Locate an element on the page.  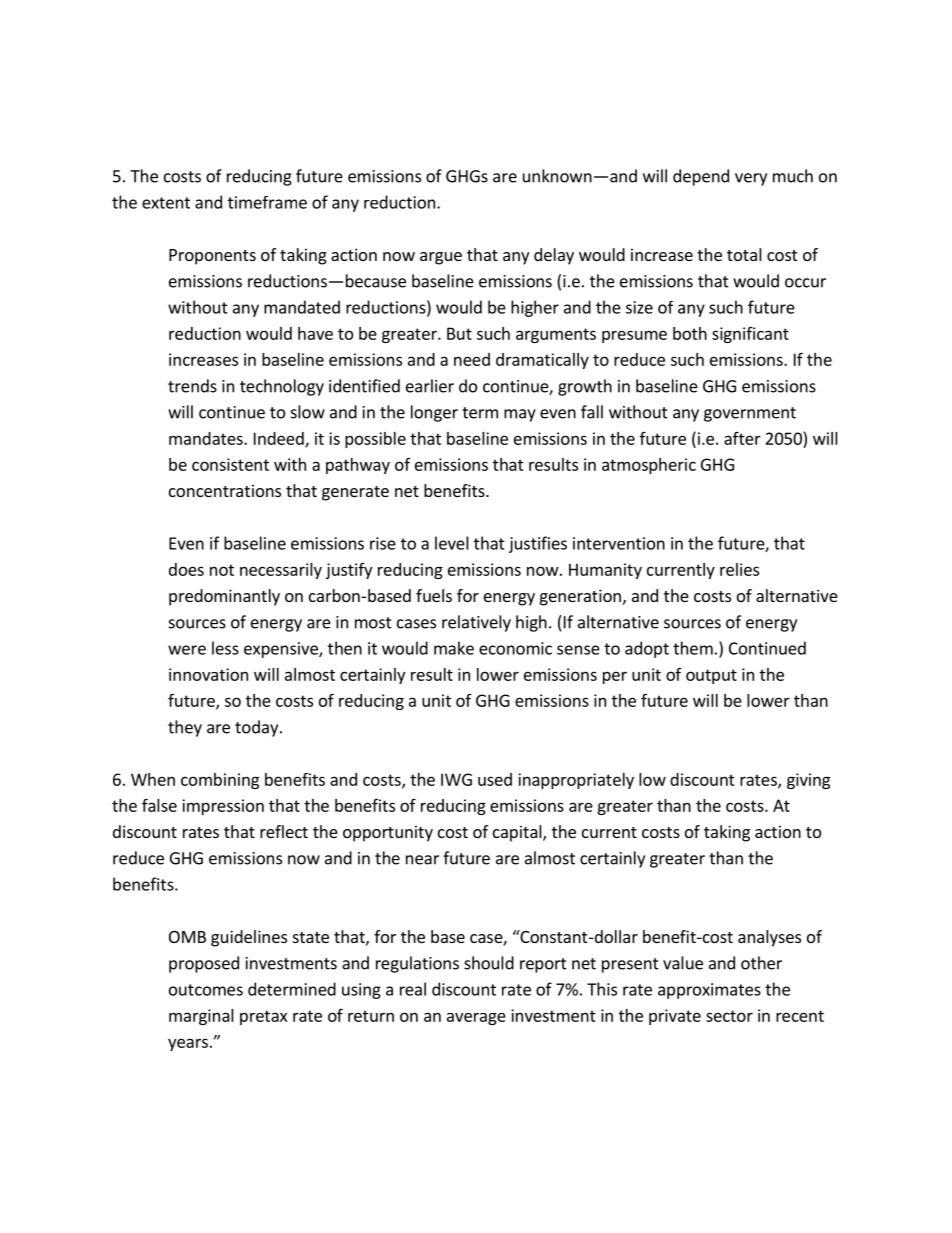
relies is located at coordinates (739, 569).
